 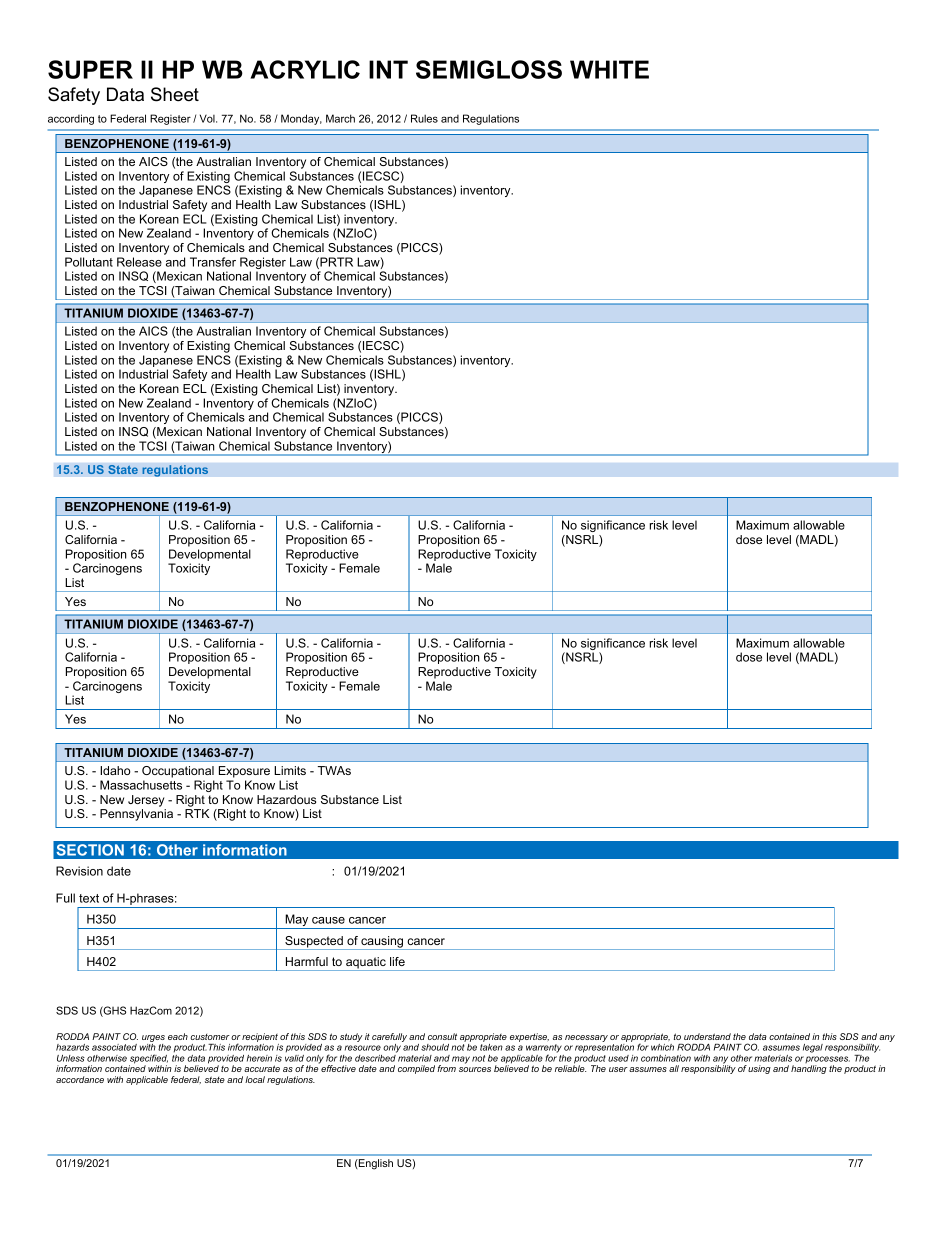 What do you see at coordinates (328, 920) in the document?
I see `cause` at bounding box center [328, 920].
